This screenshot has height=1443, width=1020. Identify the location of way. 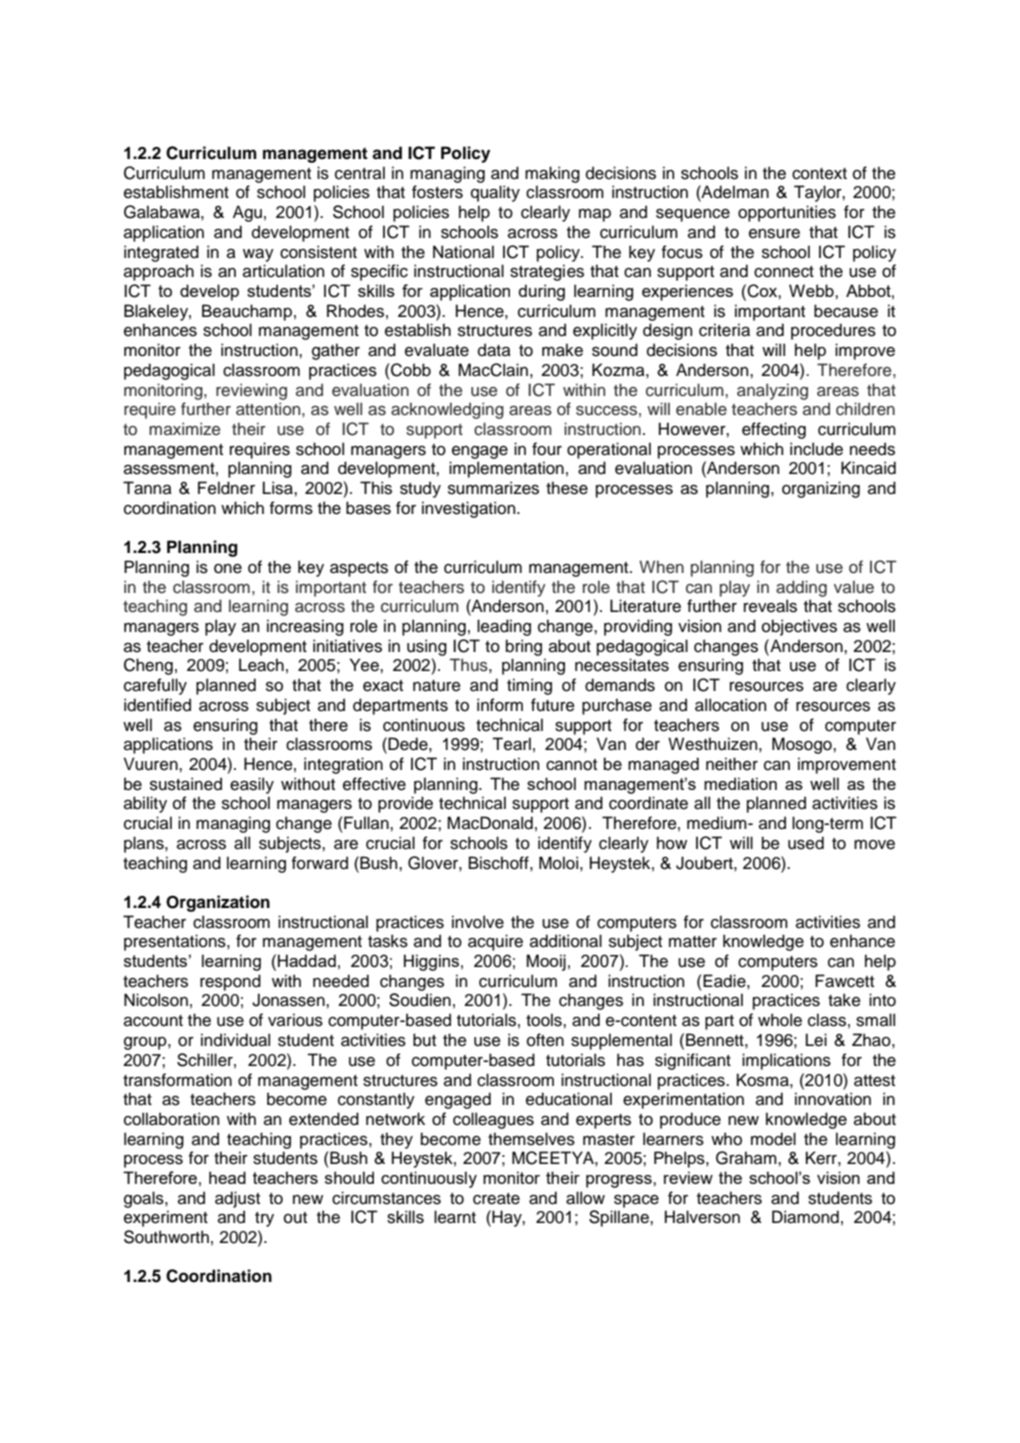
(258, 255).
